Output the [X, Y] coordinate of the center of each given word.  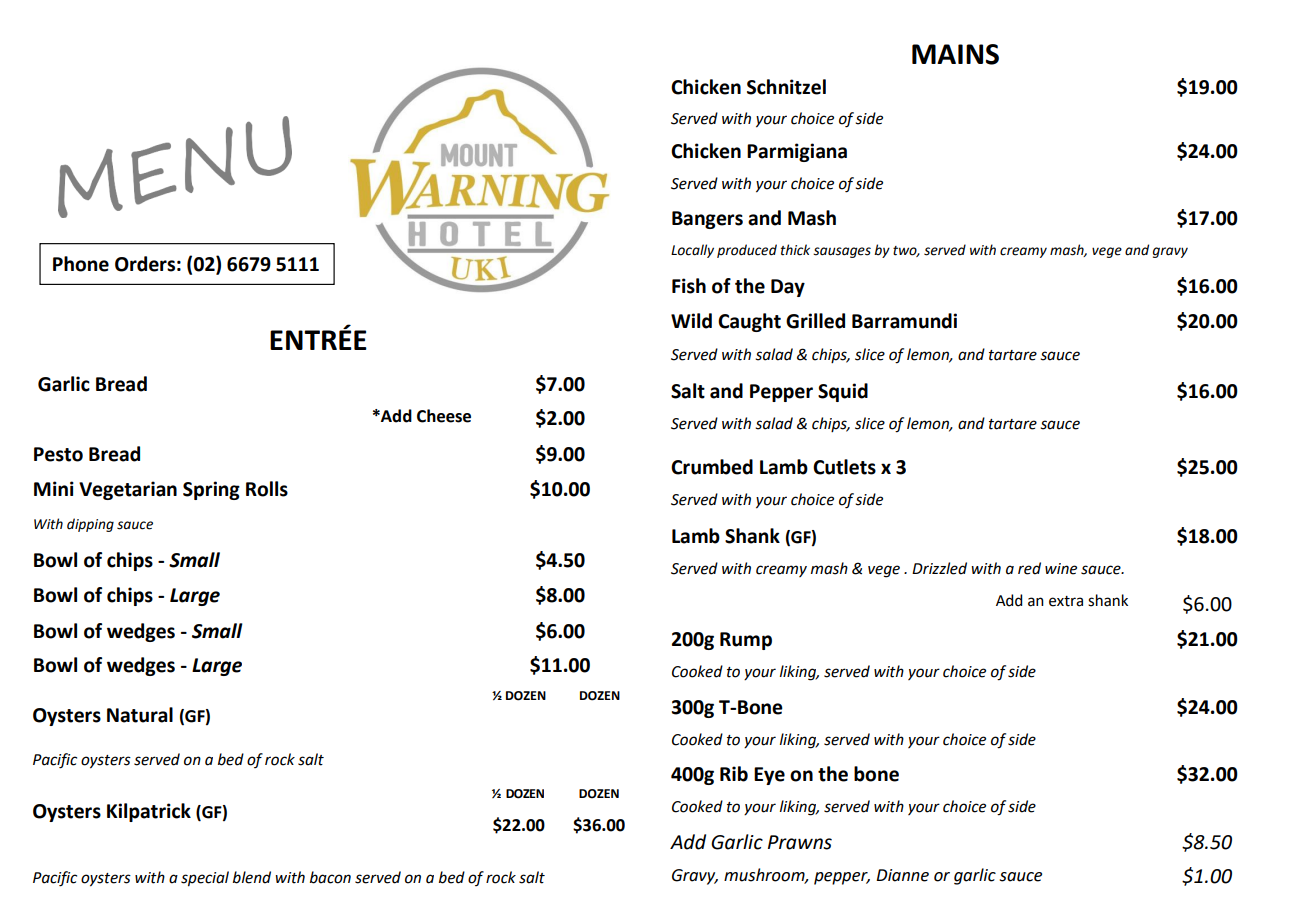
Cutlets [844, 467]
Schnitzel [786, 87]
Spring [211, 490]
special [205, 879]
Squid [843, 392]
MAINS [955, 54]
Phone [81, 264]
